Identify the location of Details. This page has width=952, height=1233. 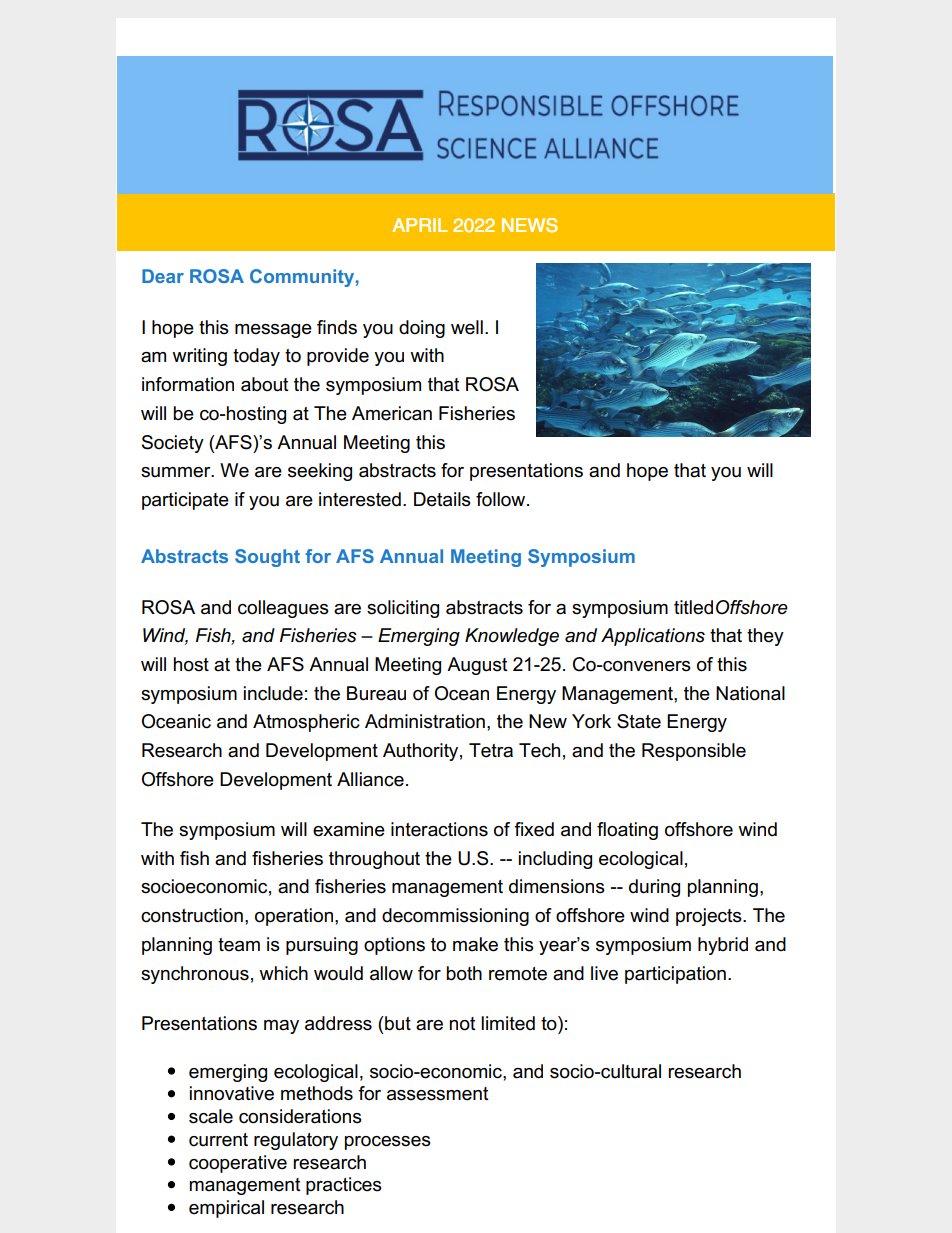
(442, 499).
